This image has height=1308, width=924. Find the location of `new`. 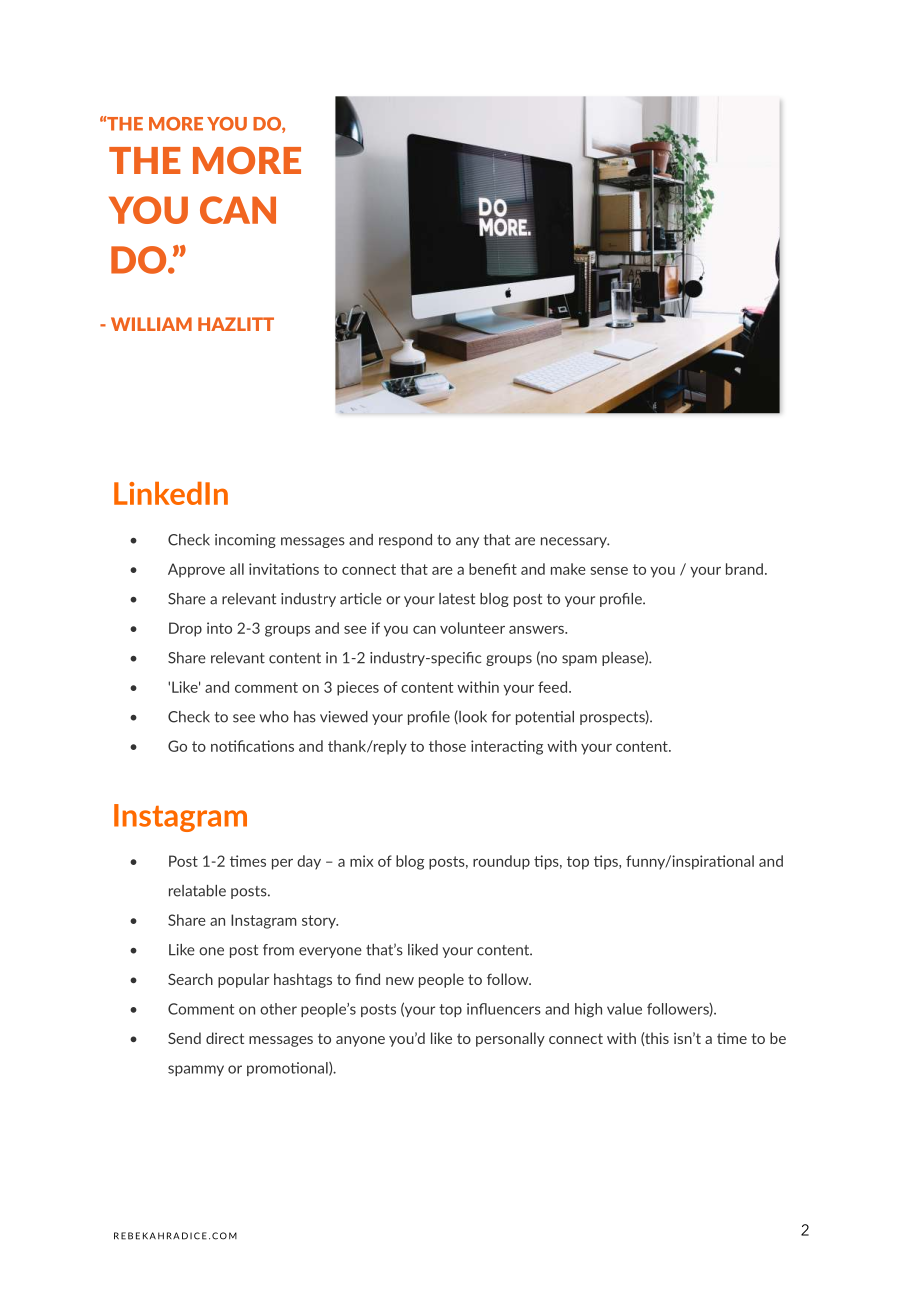

new is located at coordinates (400, 981).
